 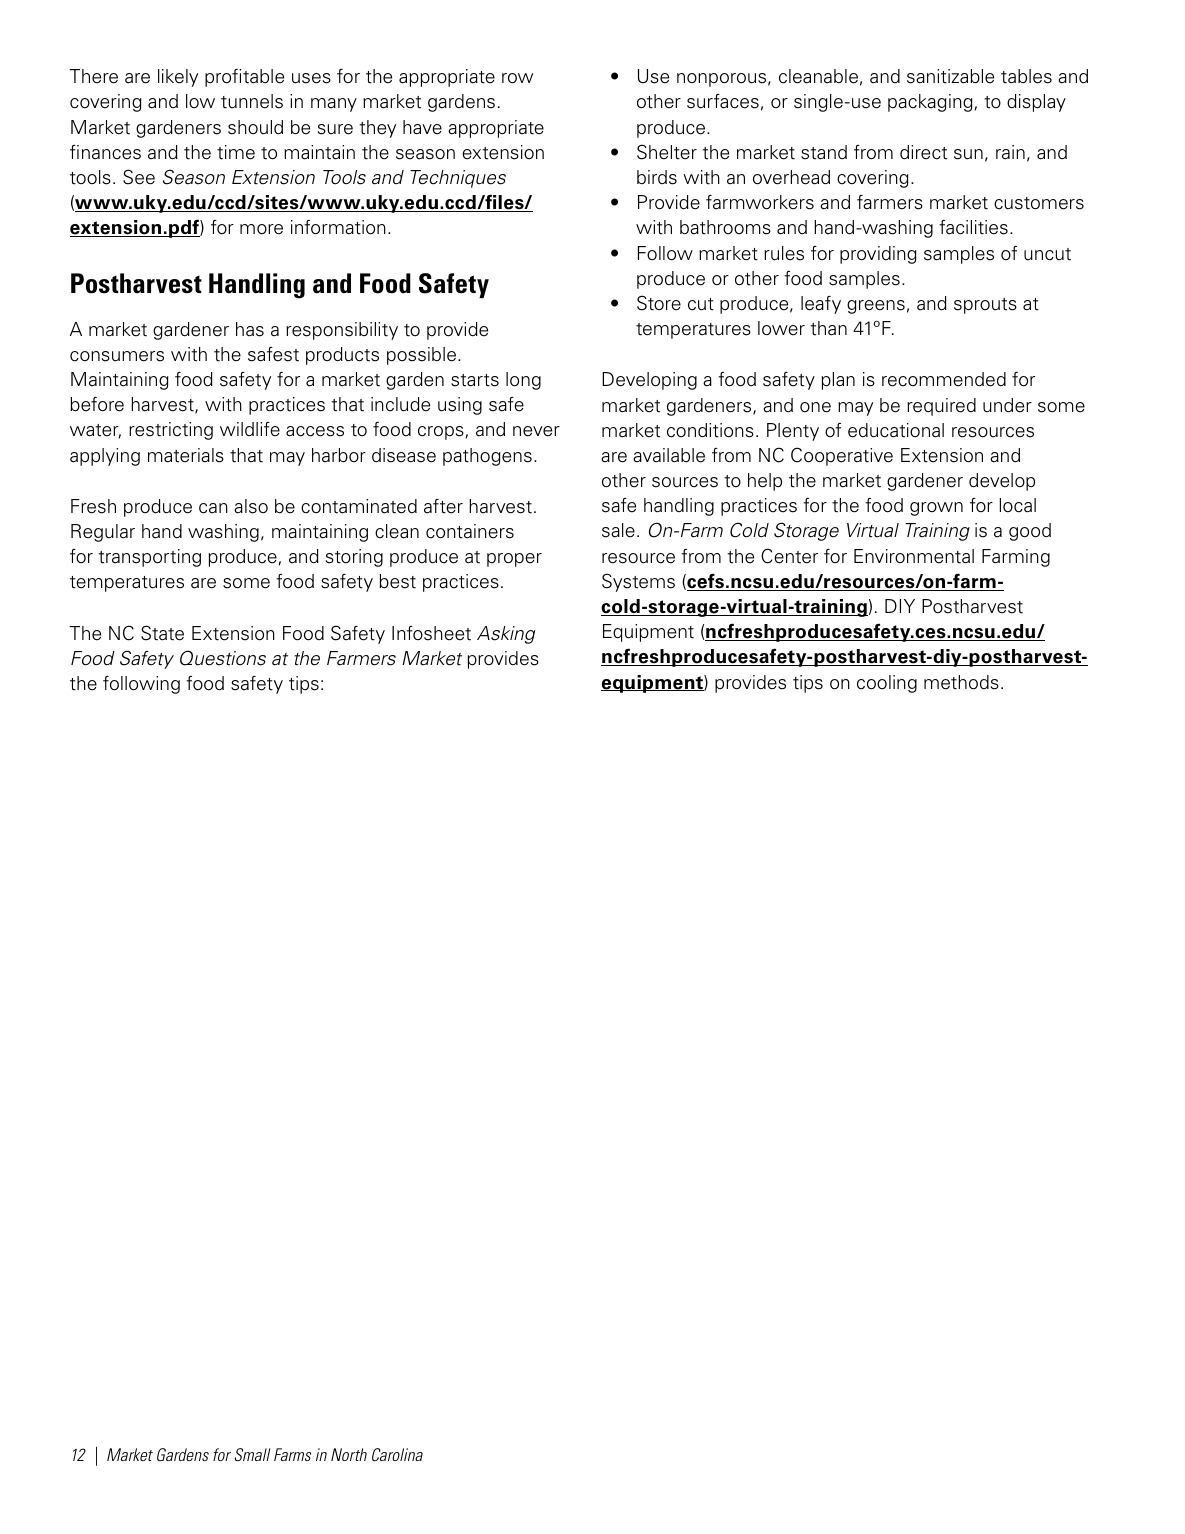 What do you see at coordinates (667, 152) in the screenshot?
I see `Shelter` at bounding box center [667, 152].
